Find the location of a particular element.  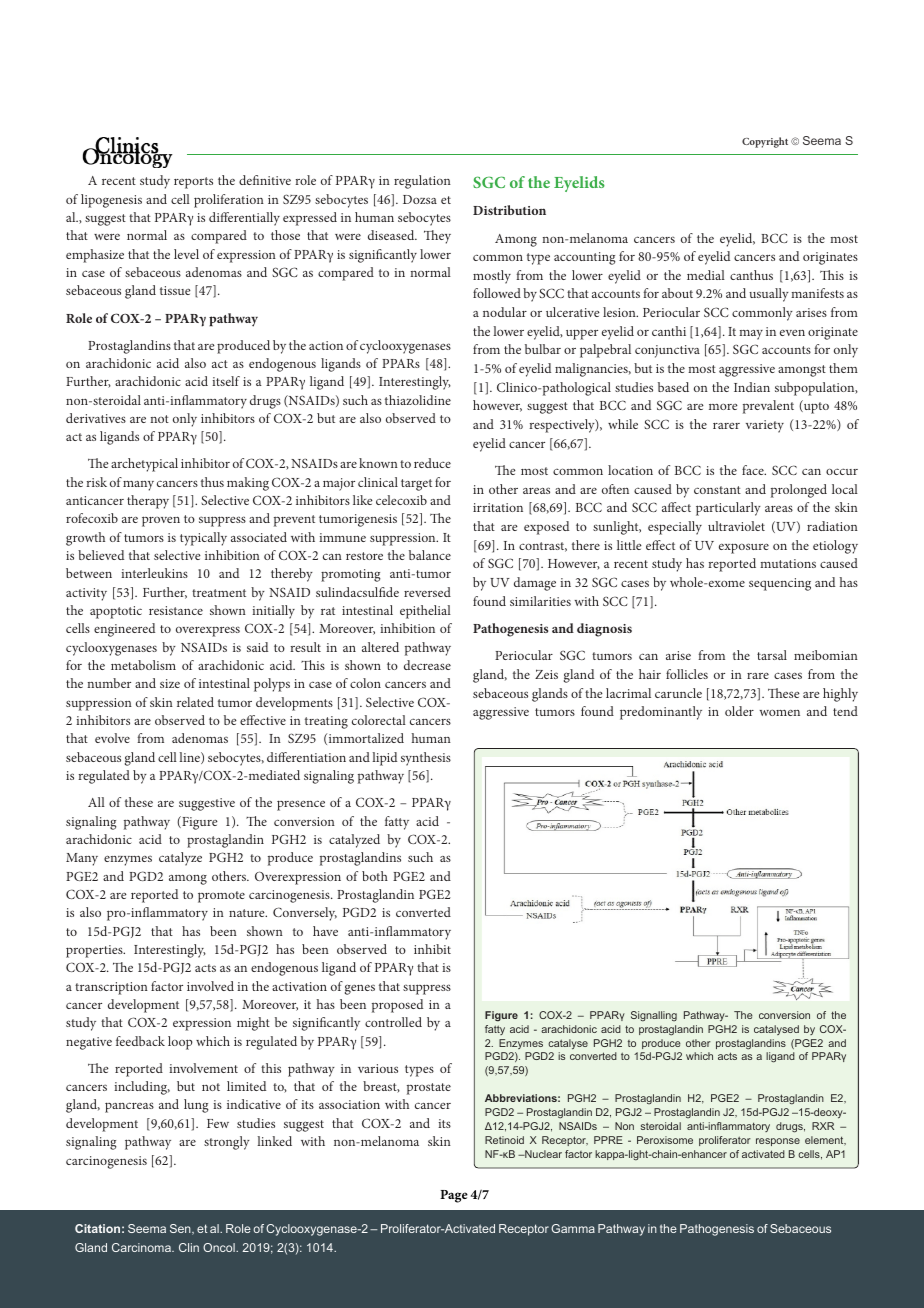

Copyright is located at coordinates (765, 142).
